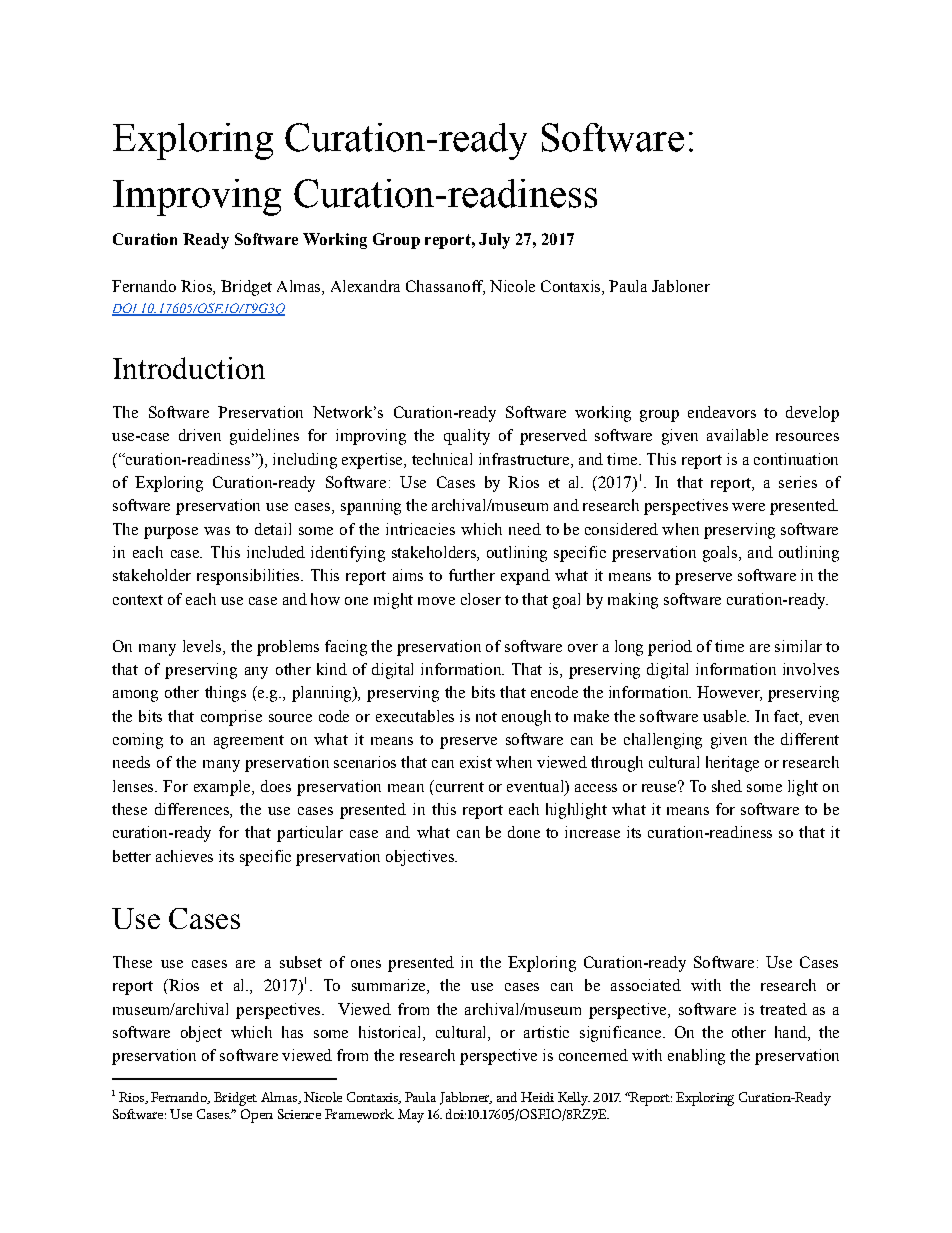  What do you see at coordinates (225, 694) in the page?
I see `things` at bounding box center [225, 694].
